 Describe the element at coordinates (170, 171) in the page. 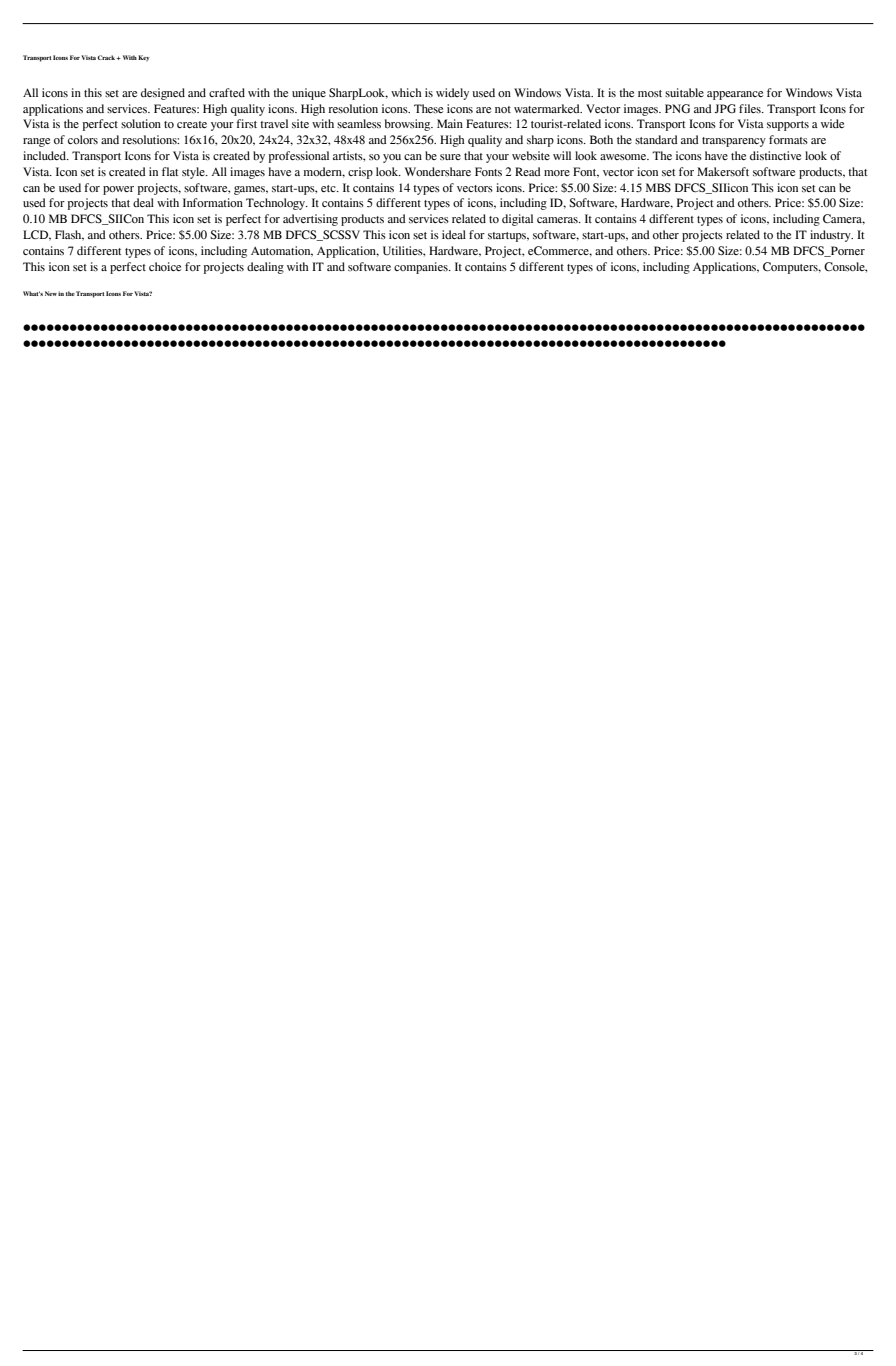

I see `flat` at that location.
